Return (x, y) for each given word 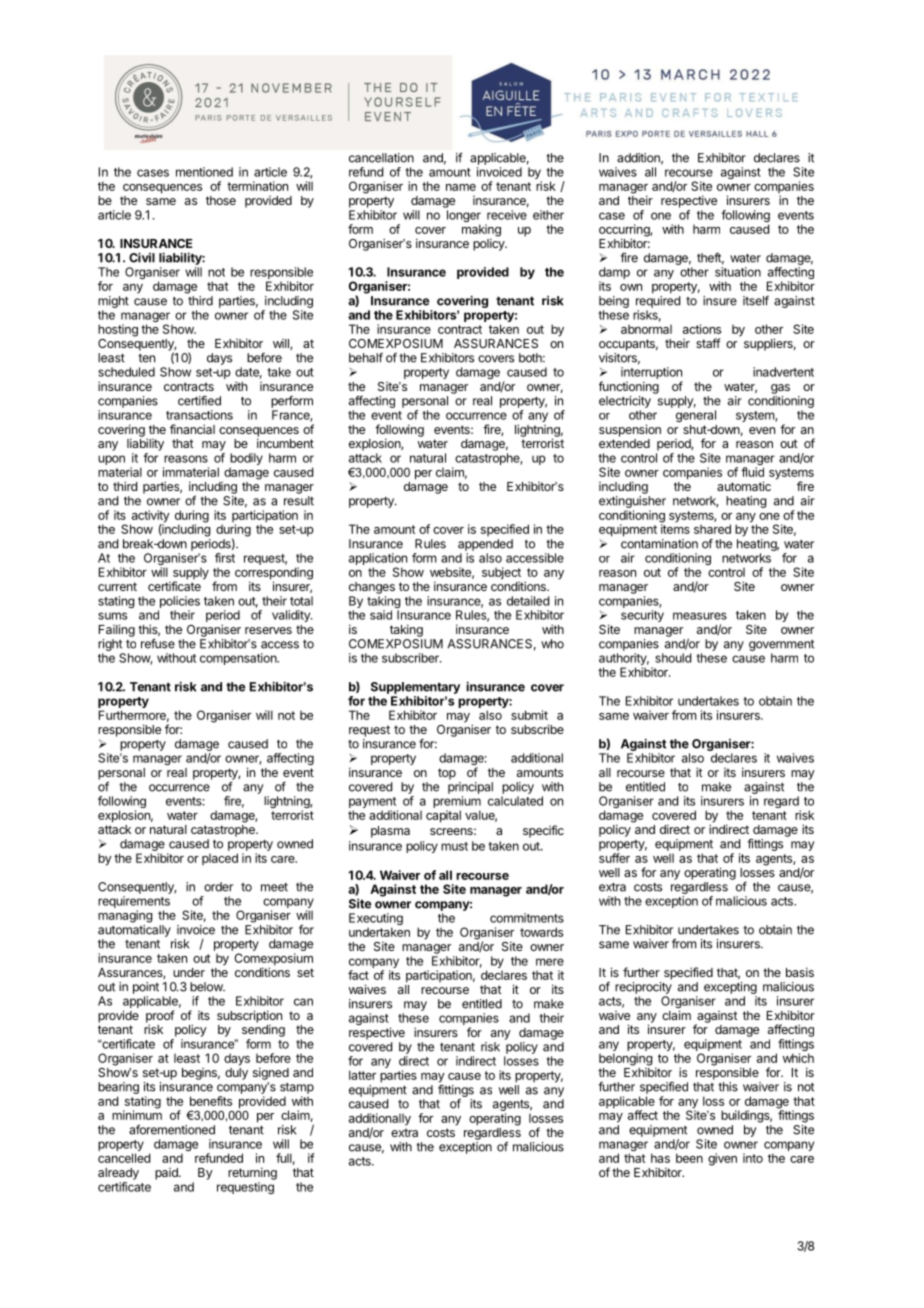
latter (362, 1075)
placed (220, 859)
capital (443, 816)
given (722, 1159)
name (461, 187)
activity (150, 517)
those (221, 200)
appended (485, 545)
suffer (614, 858)
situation (738, 272)
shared (712, 529)
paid (167, 1174)
